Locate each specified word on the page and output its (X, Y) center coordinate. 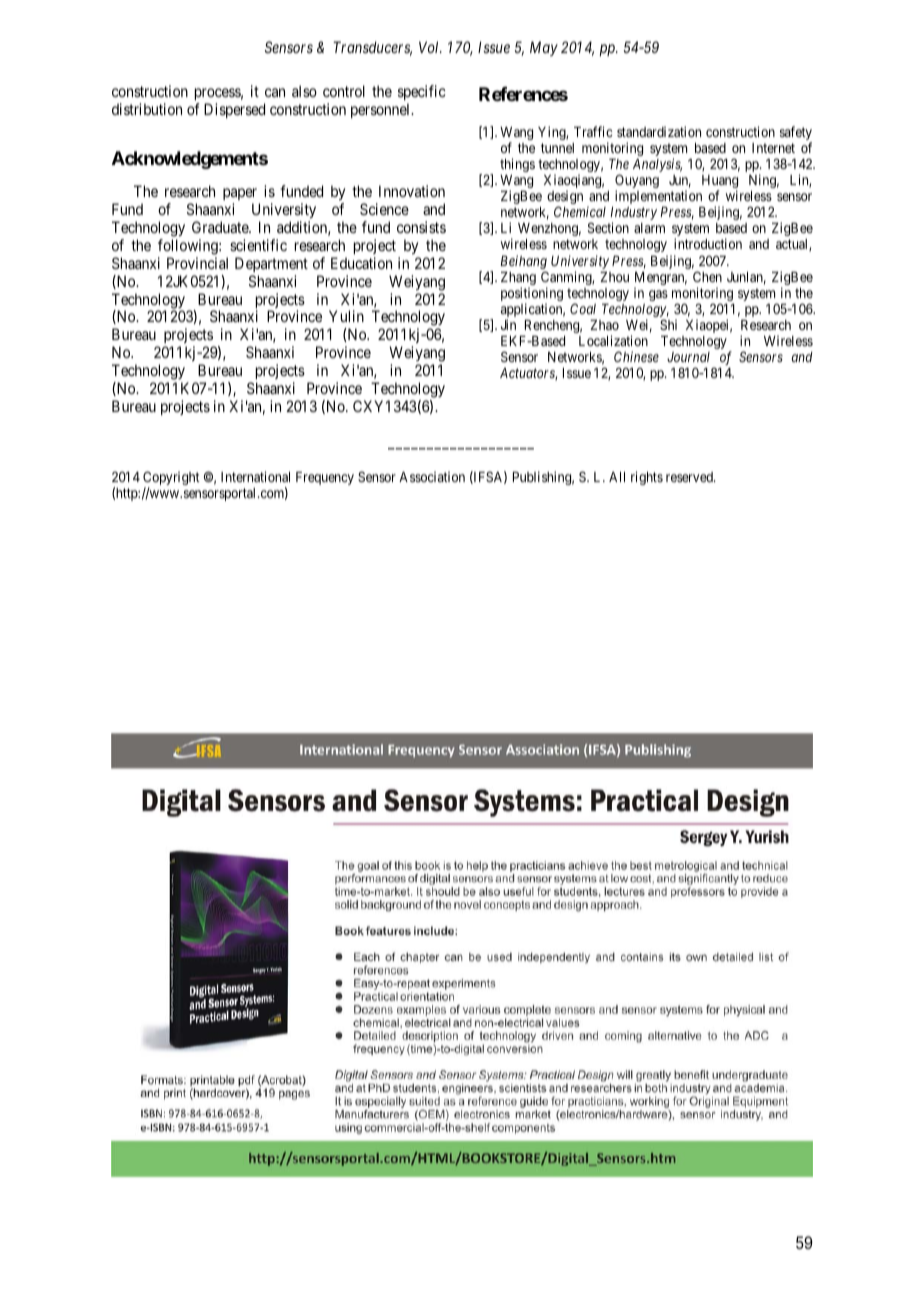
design (565, 198)
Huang (720, 183)
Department (271, 264)
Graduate (221, 227)
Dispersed (234, 110)
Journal (688, 357)
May (544, 48)
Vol (430, 47)
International (255, 476)
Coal (583, 308)
